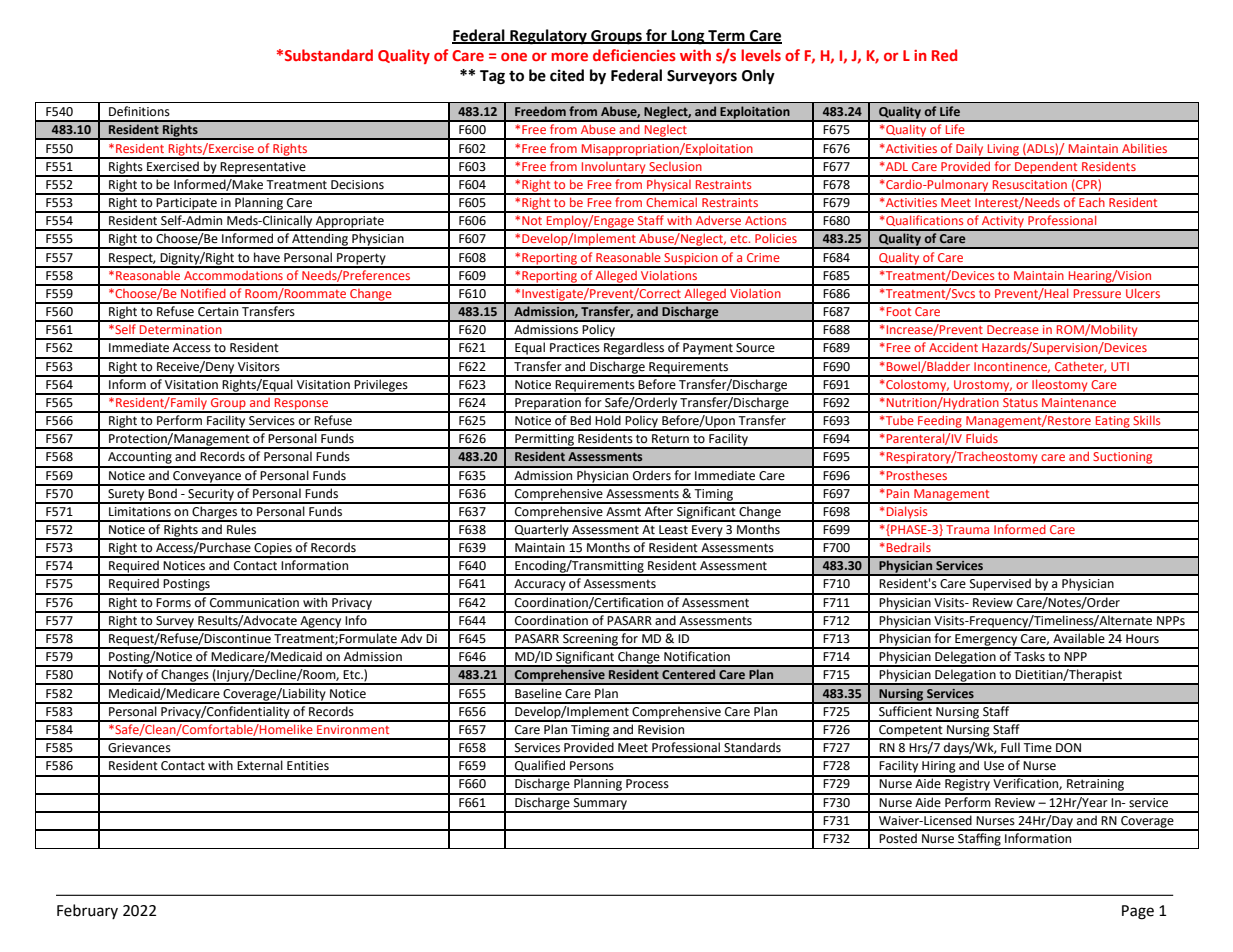 This document has width=1233, height=952. What do you see at coordinates (1138, 912) in the document?
I see `Page` at bounding box center [1138, 912].
